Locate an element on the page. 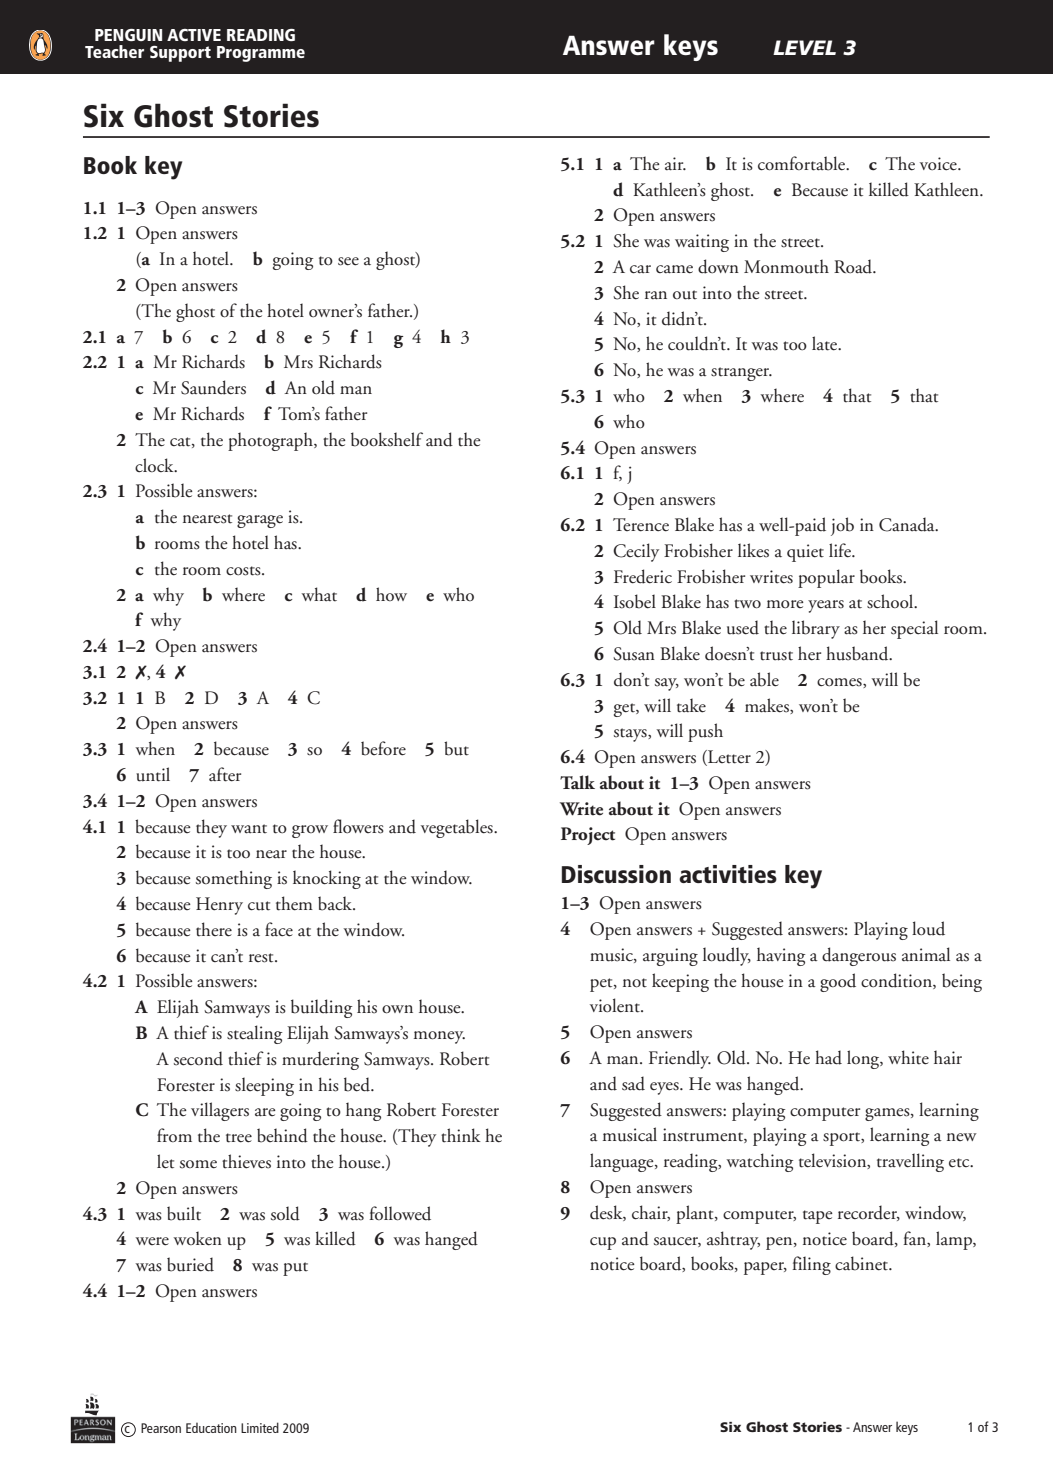 This document has width=1053, height=1477. after is located at coordinates (225, 774).
